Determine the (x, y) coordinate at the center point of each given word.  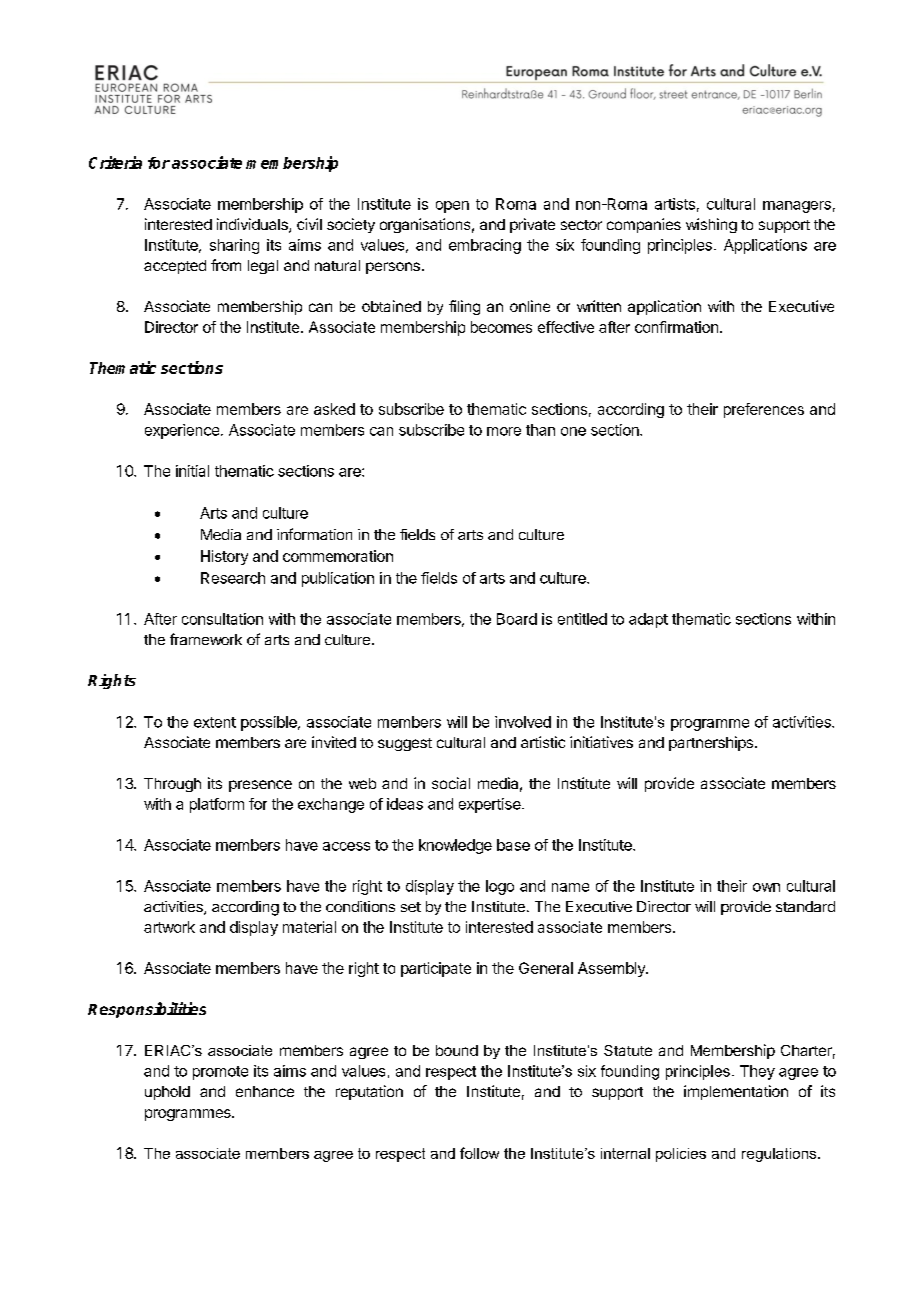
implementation (736, 1092)
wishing (711, 225)
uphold (167, 1093)
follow (479, 1153)
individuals (253, 225)
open (452, 207)
